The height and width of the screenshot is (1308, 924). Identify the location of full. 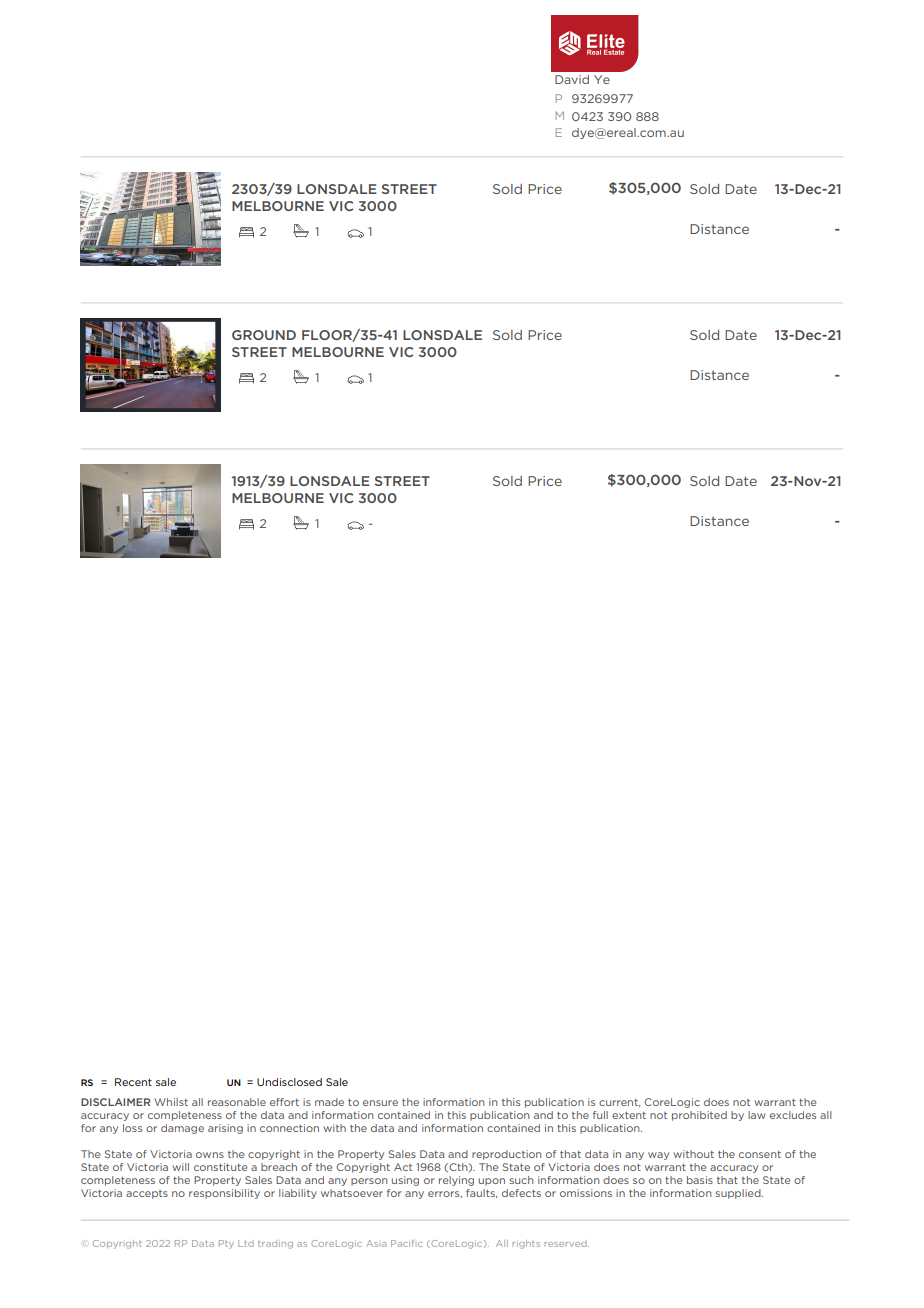
(600, 1115).
